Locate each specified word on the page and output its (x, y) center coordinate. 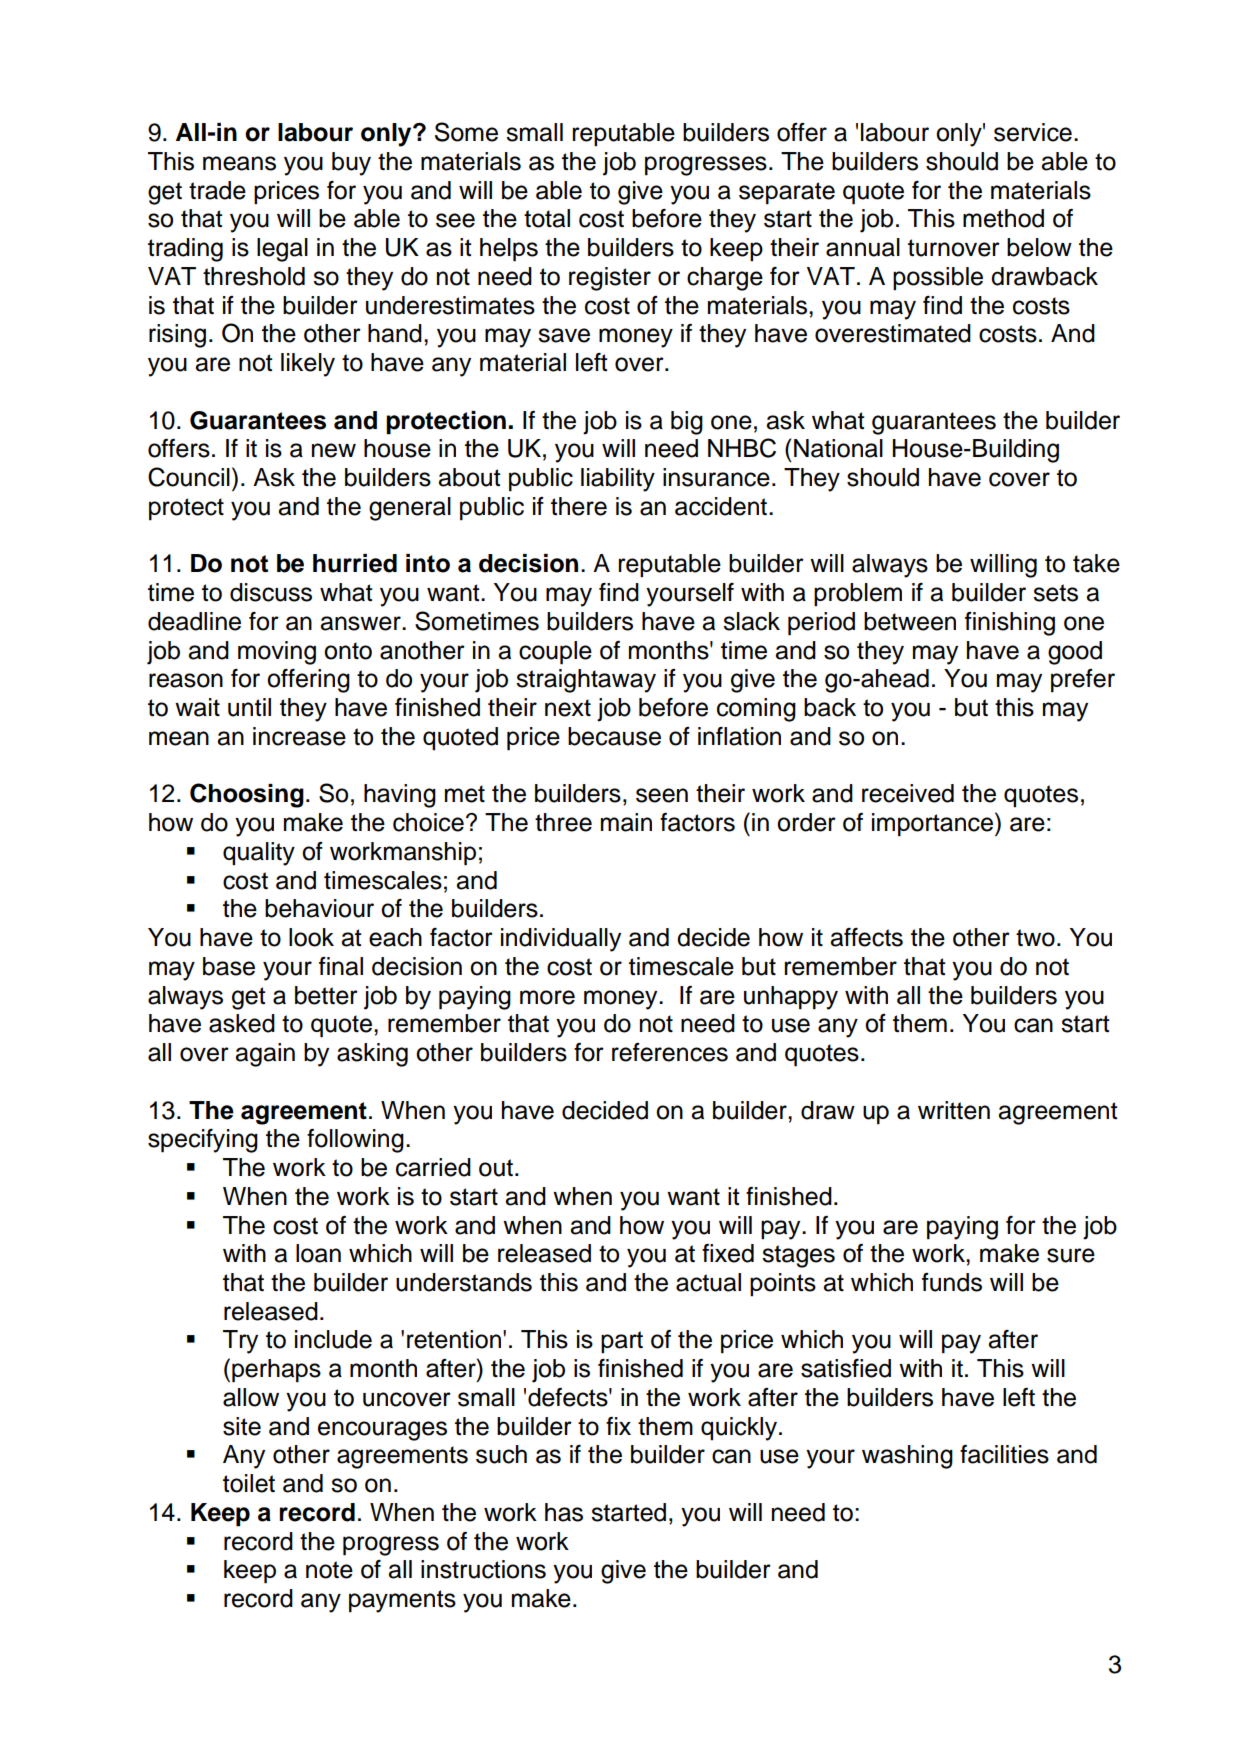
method (1003, 218)
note (329, 1570)
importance (932, 825)
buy (351, 164)
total (547, 218)
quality (259, 854)
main (626, 822)
